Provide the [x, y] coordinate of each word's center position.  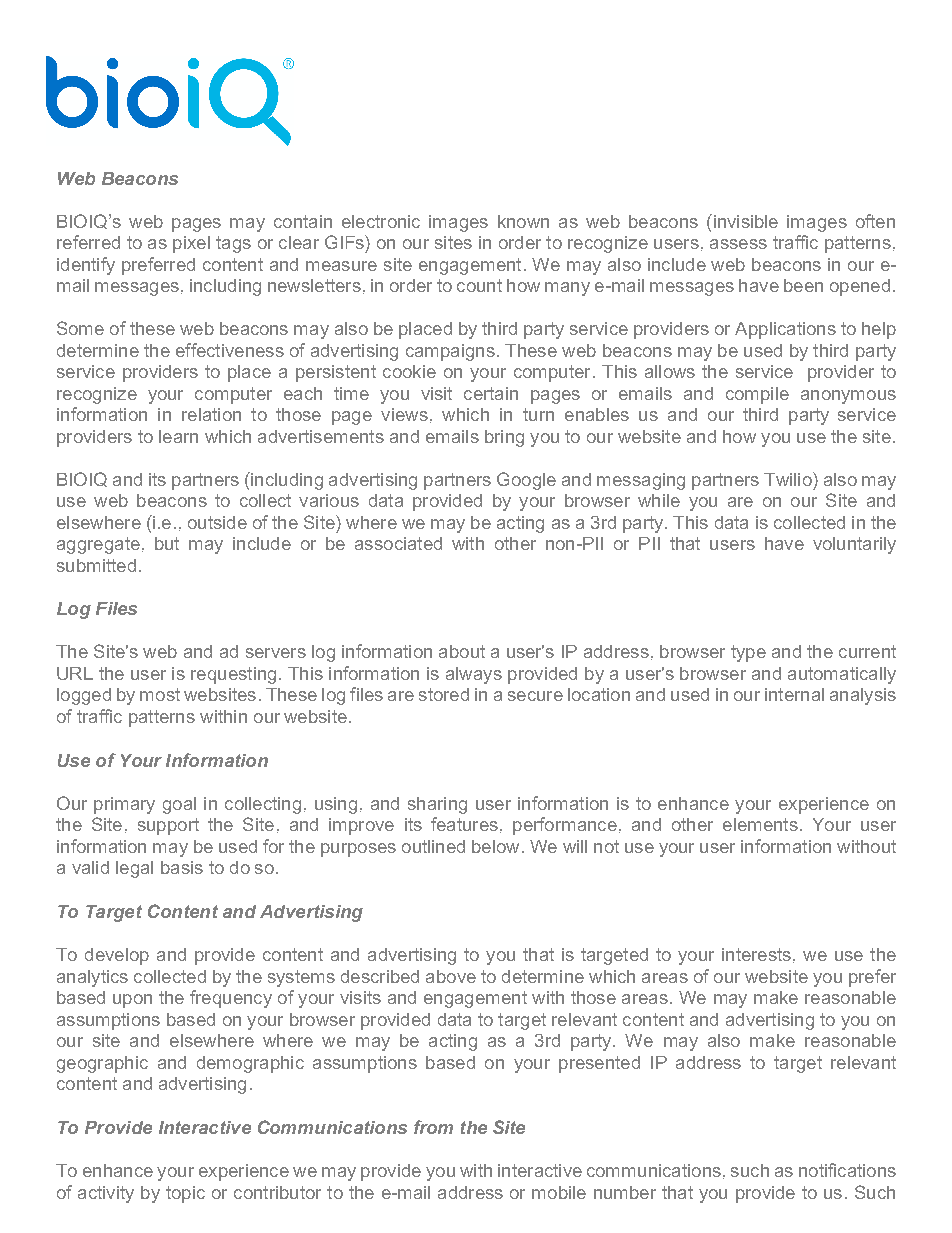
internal [794, 694]
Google [526, 481]
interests [756, 954]
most [160, 694]
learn [178, 436]
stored [444, 694]
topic [185, 1194]
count [479, 285]
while [659, 500]
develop [117, 956]
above [451, 976]
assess [738, 244]
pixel [191, 244]
